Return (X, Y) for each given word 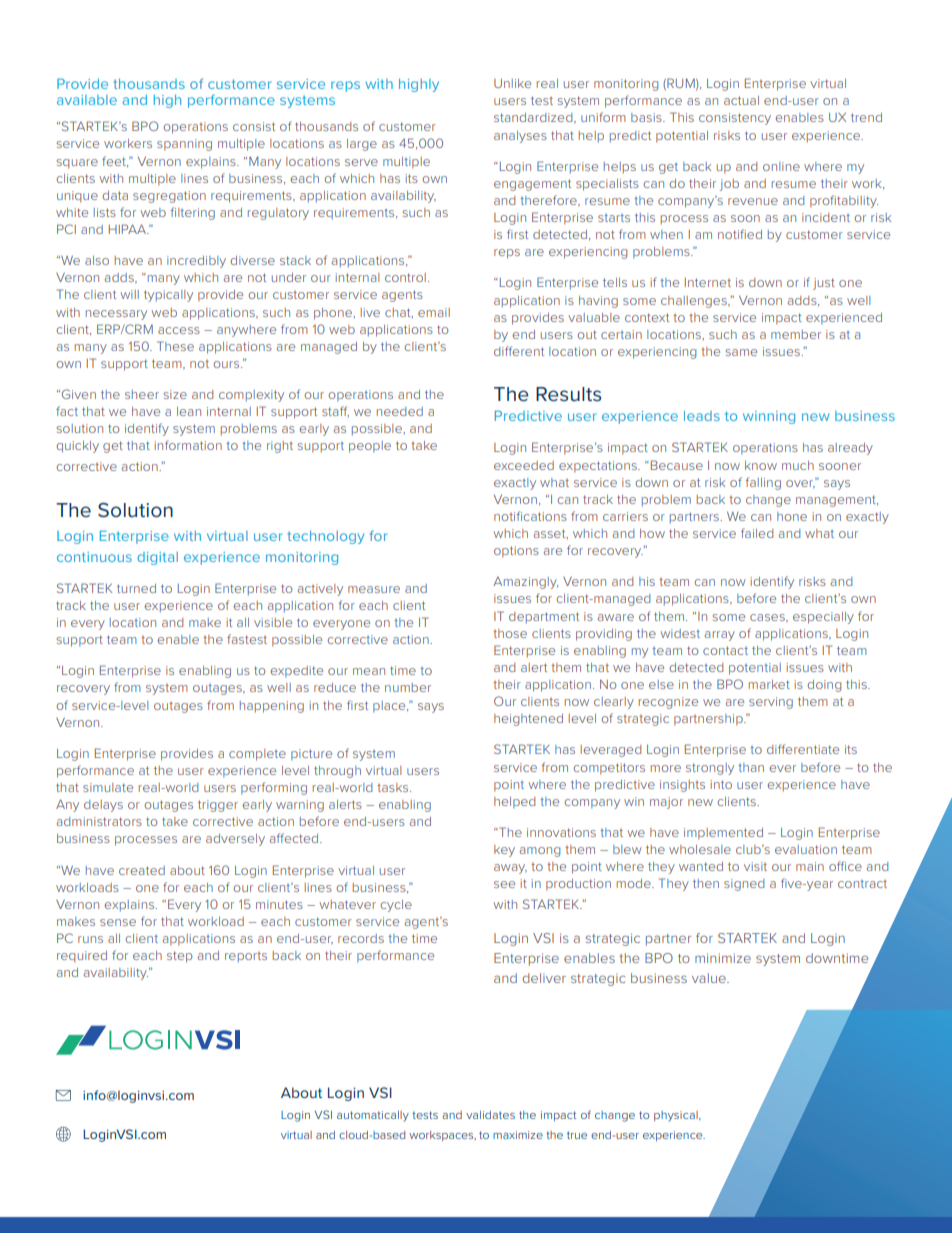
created (142, 870)
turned (136, 588)
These (175, 346)
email (434, 312)
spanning (184, 145)
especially (823, 618)
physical (677, 1116)
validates (490, 1115)
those (510, 633)
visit (755, 866)
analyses (520, 137)
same (741, 352)
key (504, 851)
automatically (373, 1116)
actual (741, 100)
